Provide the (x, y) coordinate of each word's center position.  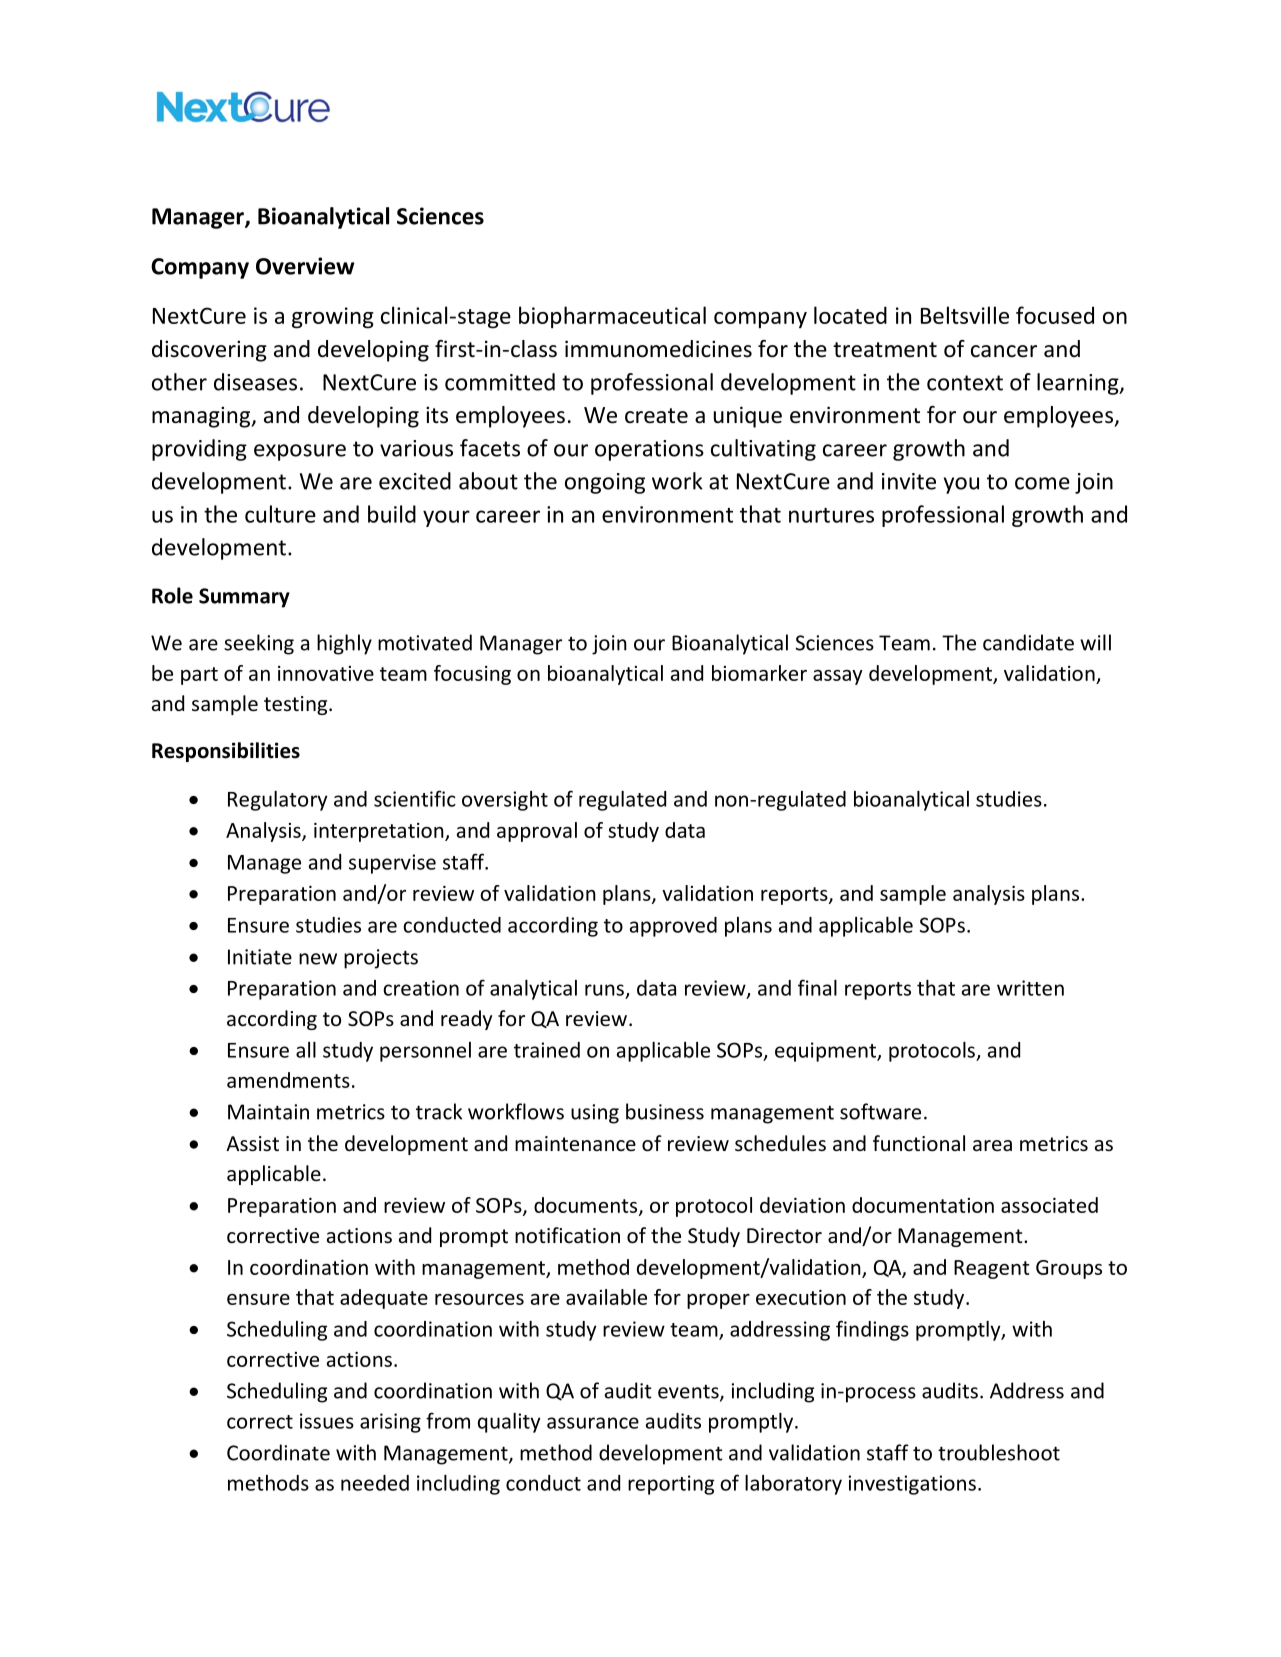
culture (280, 514)
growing (333, 318)
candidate (1028, 642)
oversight (505, 801)
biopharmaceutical (612, 317)
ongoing (605, 483)
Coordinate (278, 1452)
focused (1055, 315)
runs (604, 990)
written (1030, 988)
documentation (923, 1205)
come (1042, 483)
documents (587, 1206)
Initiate (260, 957)
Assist (252, 1144)
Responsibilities (226, 752)
